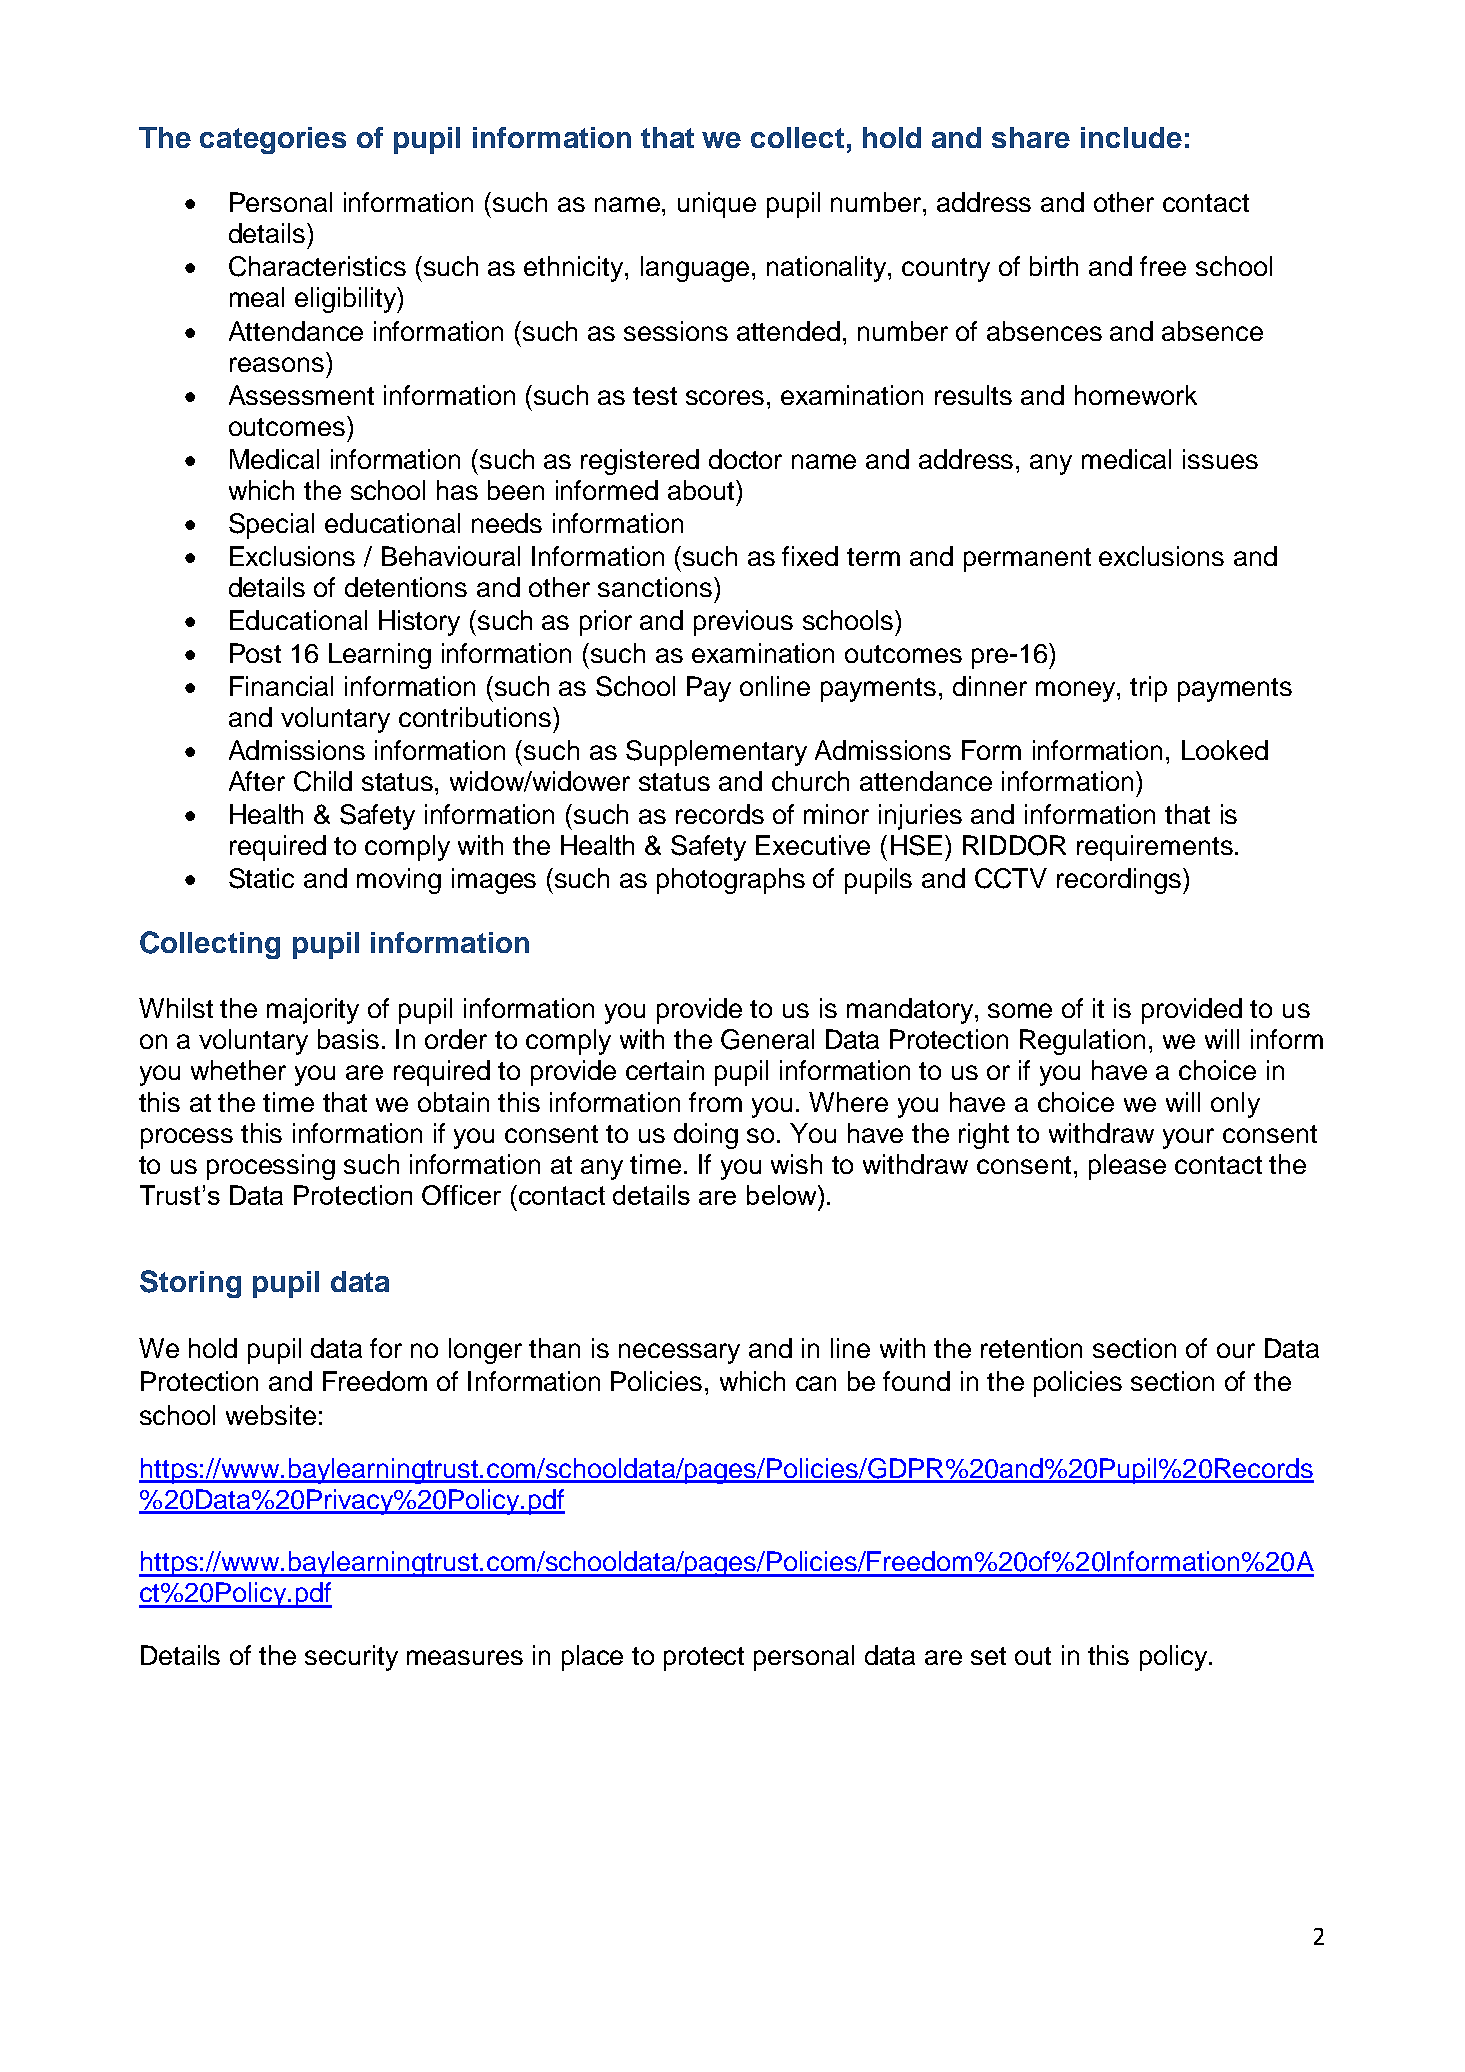 The width and height of the screenshot is (1465, 2072). What do you see at coordinates (706, 1136) in the screenshot?
I see `doing` at bounding box center [706, 1136].
